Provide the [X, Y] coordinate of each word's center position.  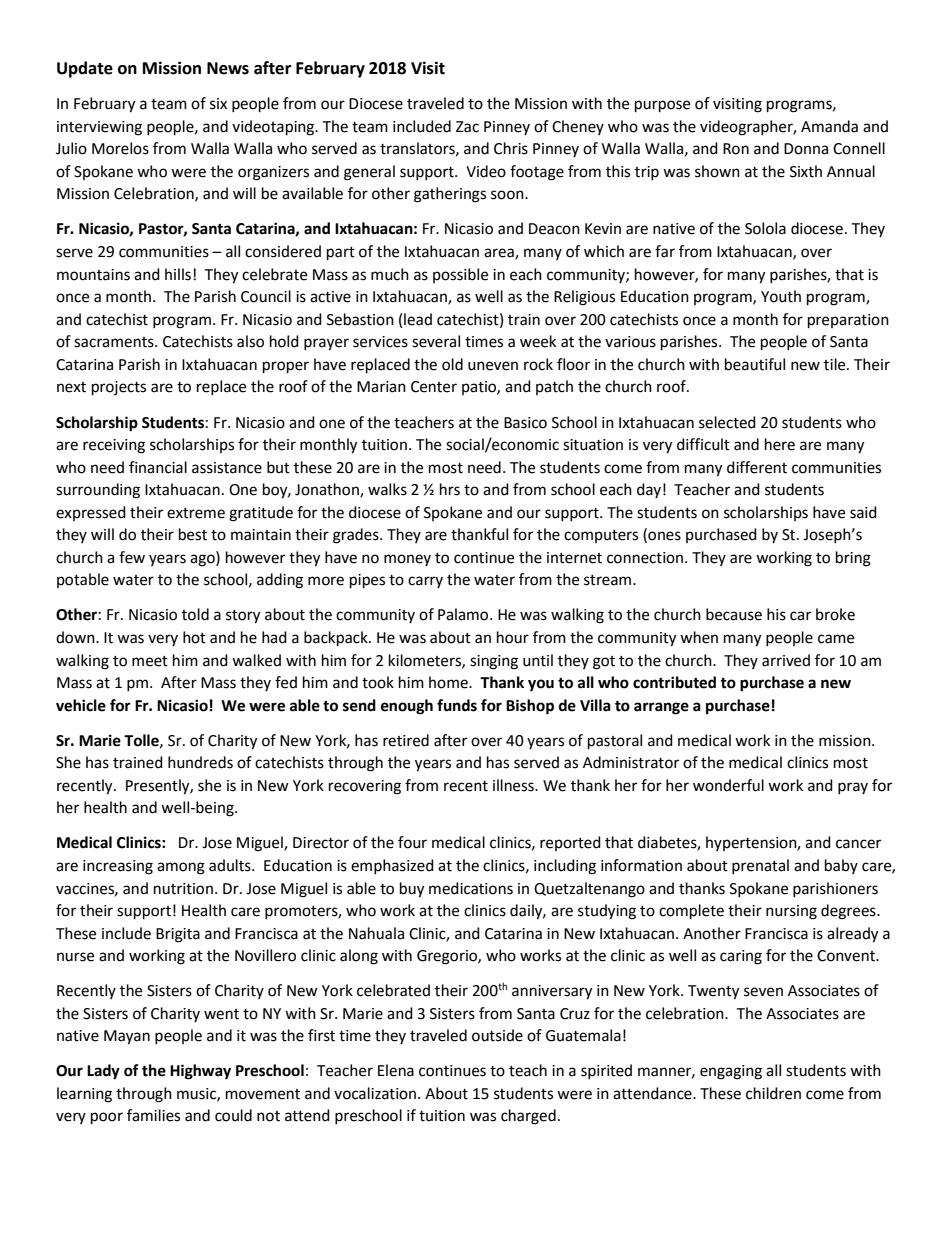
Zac [467, 127]
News [228, 68]
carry [425, 582]
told [195, 614]
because [734, 614]
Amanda [829, 126]
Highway [200, 1072]
